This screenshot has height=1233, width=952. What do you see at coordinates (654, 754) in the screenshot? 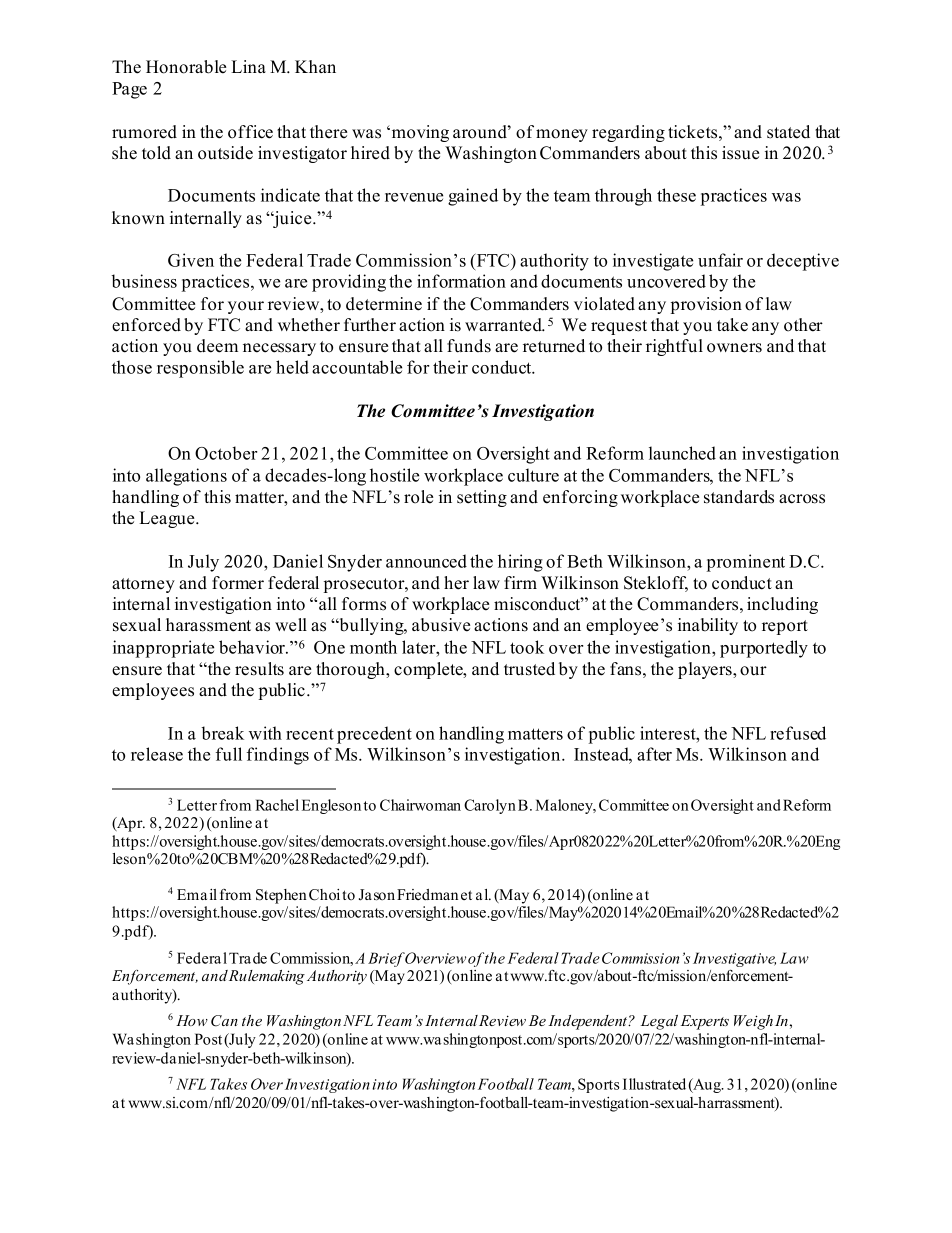
I see `after` at bounding box center [654, 754].
